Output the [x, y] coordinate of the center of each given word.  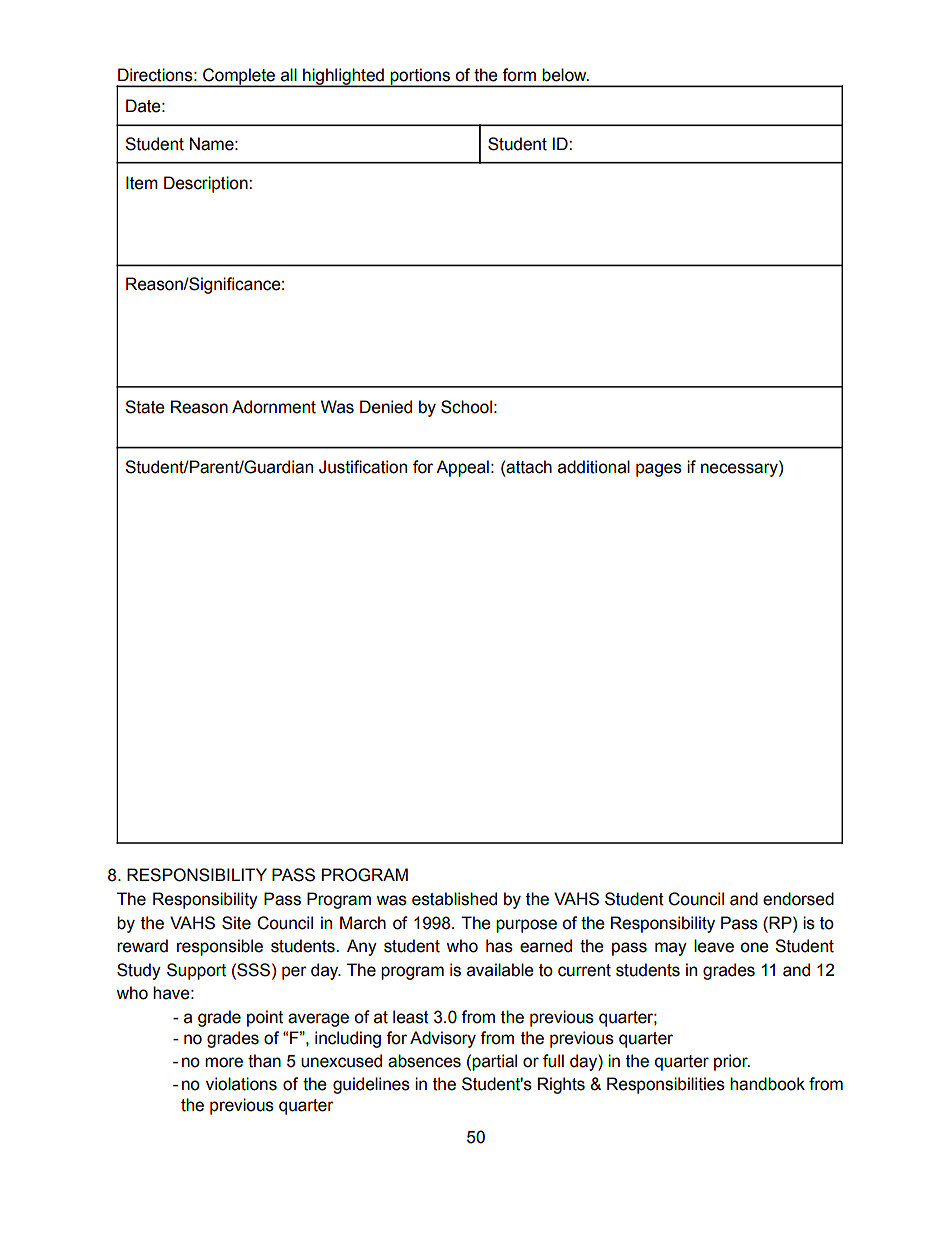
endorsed [798, 899]
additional [594, 467]
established [454, 899]
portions [420, 77]
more [224, 1062]
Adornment [274, 407]
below [565, 75]
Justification [363, 467]
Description [207, 184]
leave [714, 946]
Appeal [462, 468]
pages [659, 470]
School [466, 407]
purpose [526, 926]
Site [236, 923]
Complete [239, 77]
